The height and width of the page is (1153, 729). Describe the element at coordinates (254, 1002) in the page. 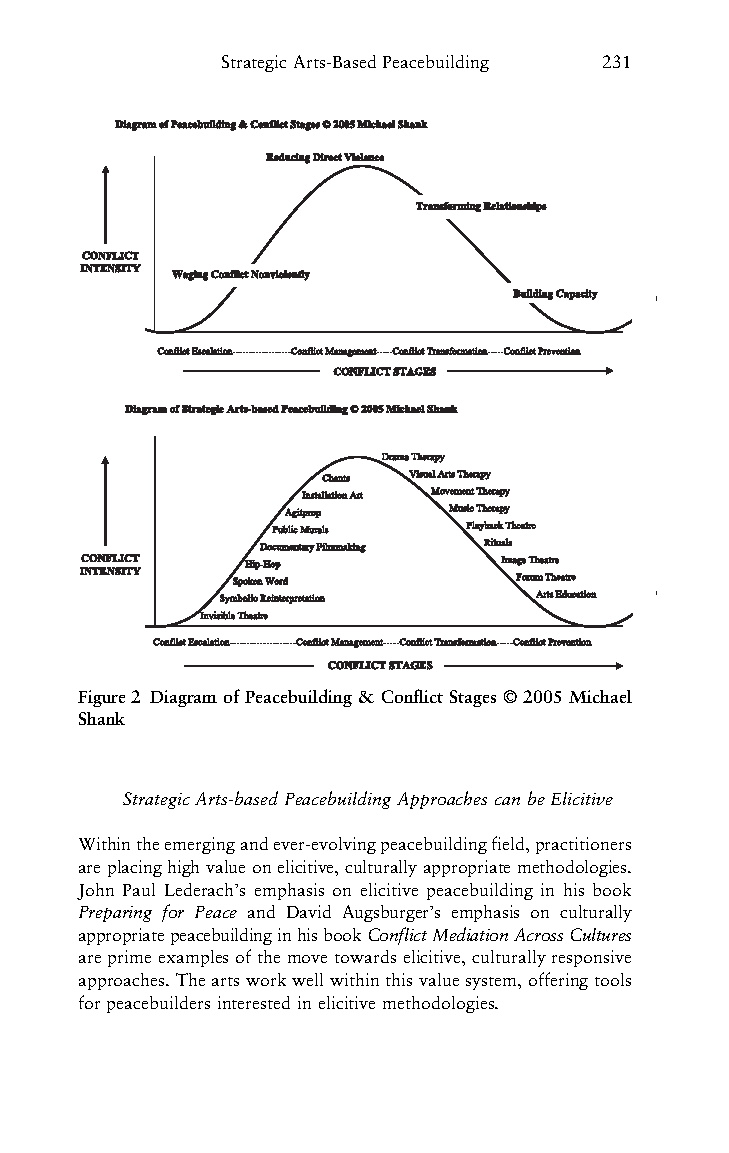

I see `interested` at that location.
